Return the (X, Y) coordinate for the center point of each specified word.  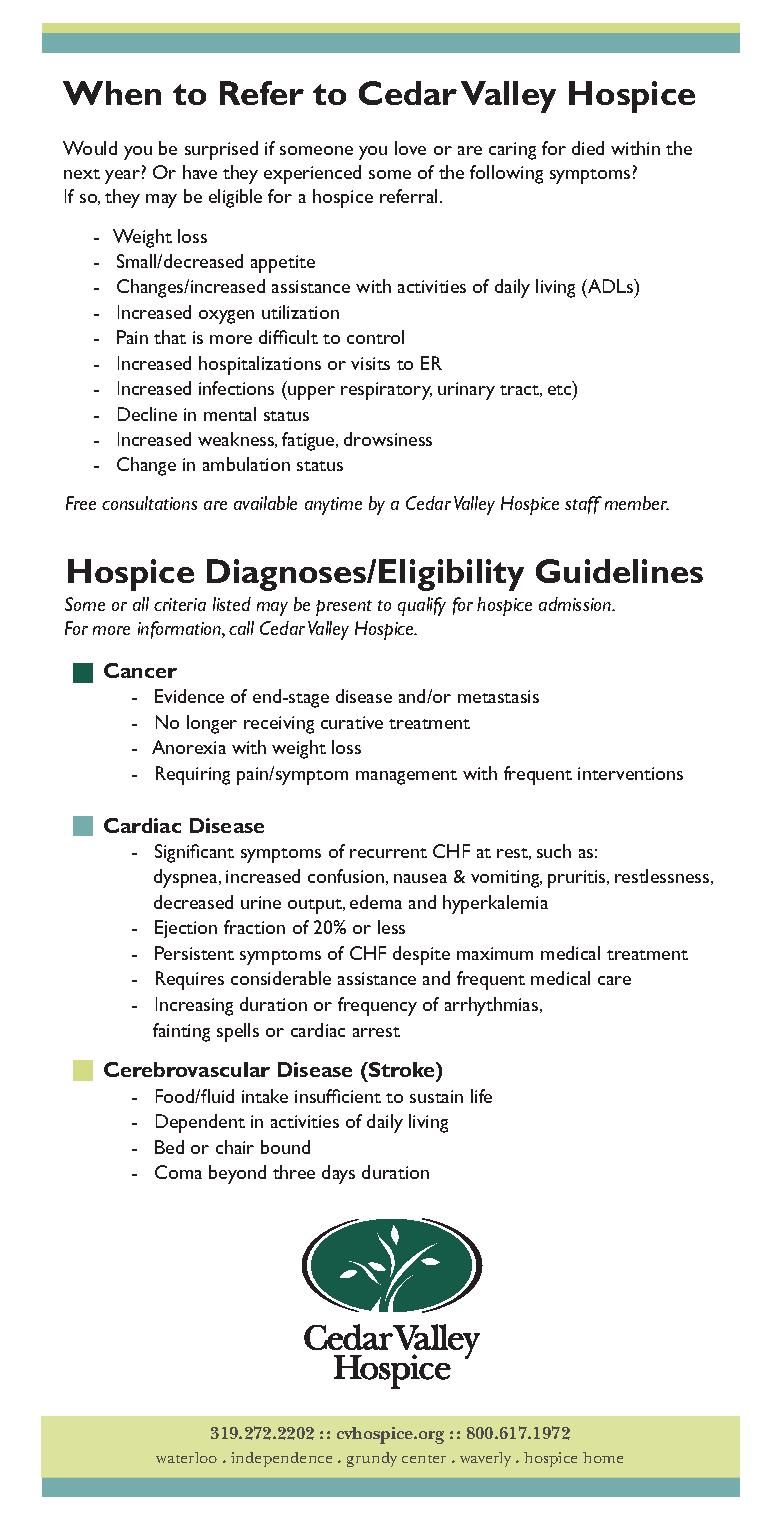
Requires (190, 980)
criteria (180, 604)
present (344, 608)
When (112, 93)
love (410, 148)
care (614, 980)
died (588, 148)
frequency (377, 1006)
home (603, 1457)
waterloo (186, 1457)
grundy (372, 1459)
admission (576, 604)
